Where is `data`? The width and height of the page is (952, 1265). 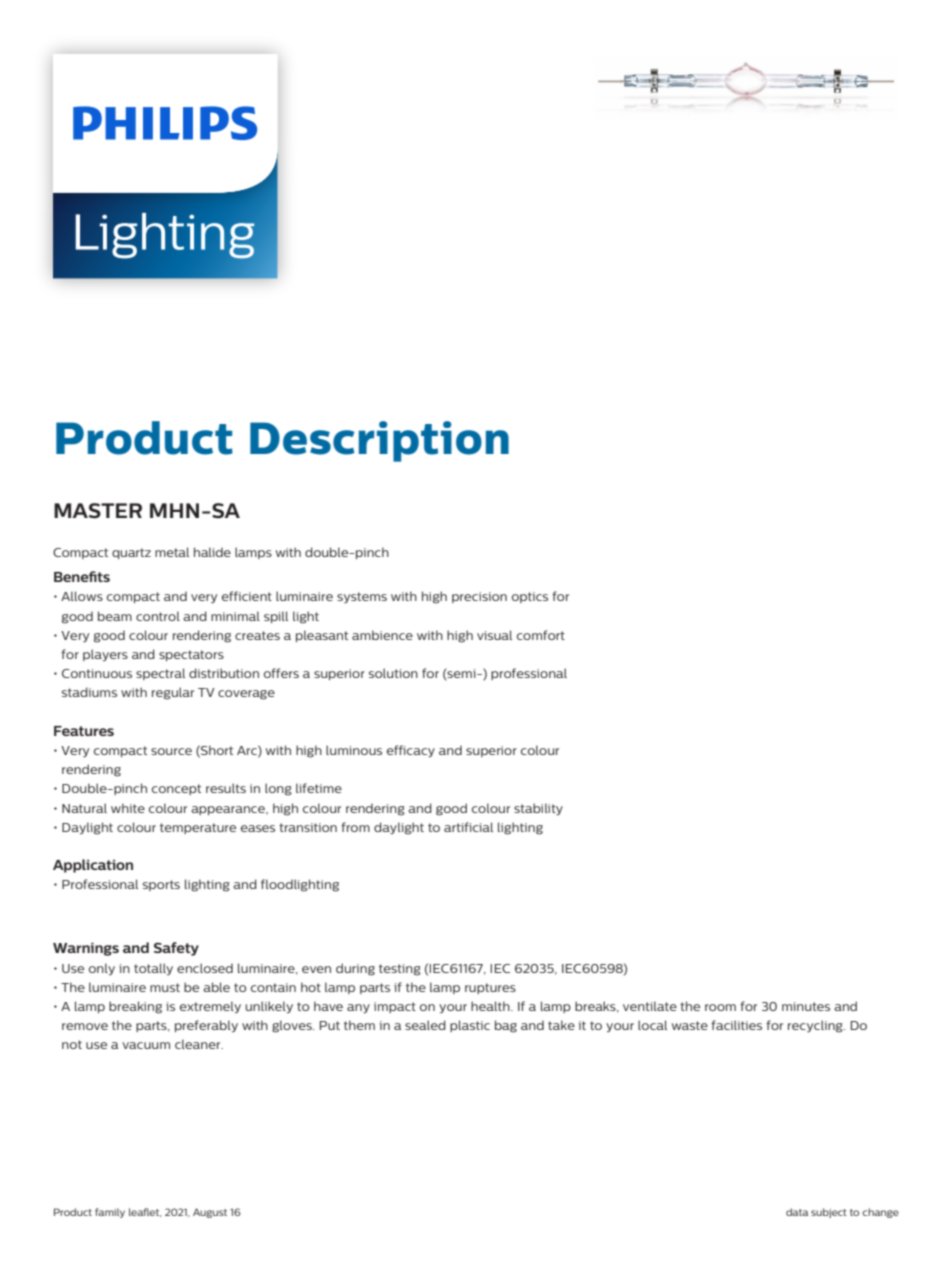
data is located at coordinates (797, 1212).
